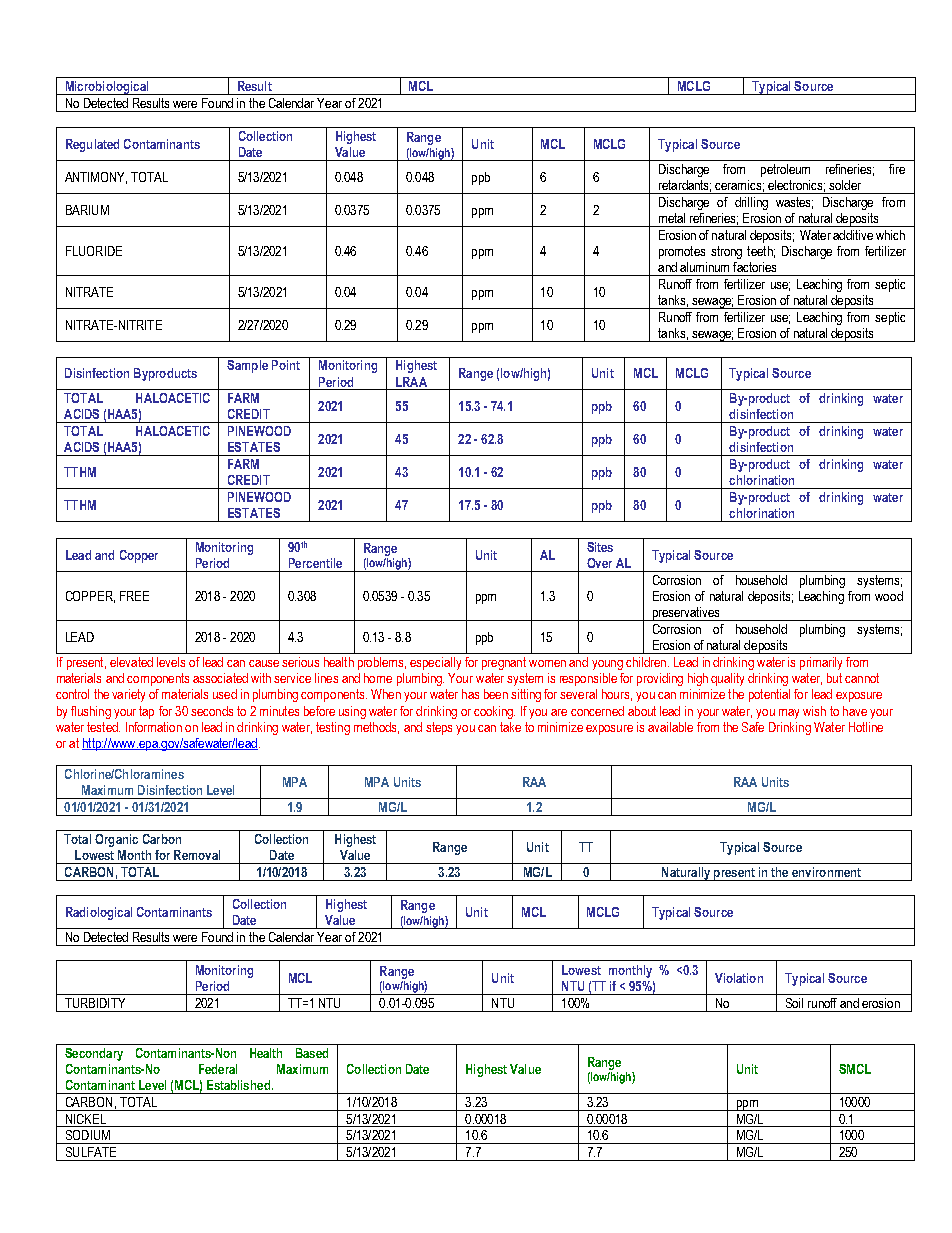 The height and width of the screenshot is (1233, 952). Describe the element at coordinates (218, 1069) in the screenshot. I see `Federal` at that location.
